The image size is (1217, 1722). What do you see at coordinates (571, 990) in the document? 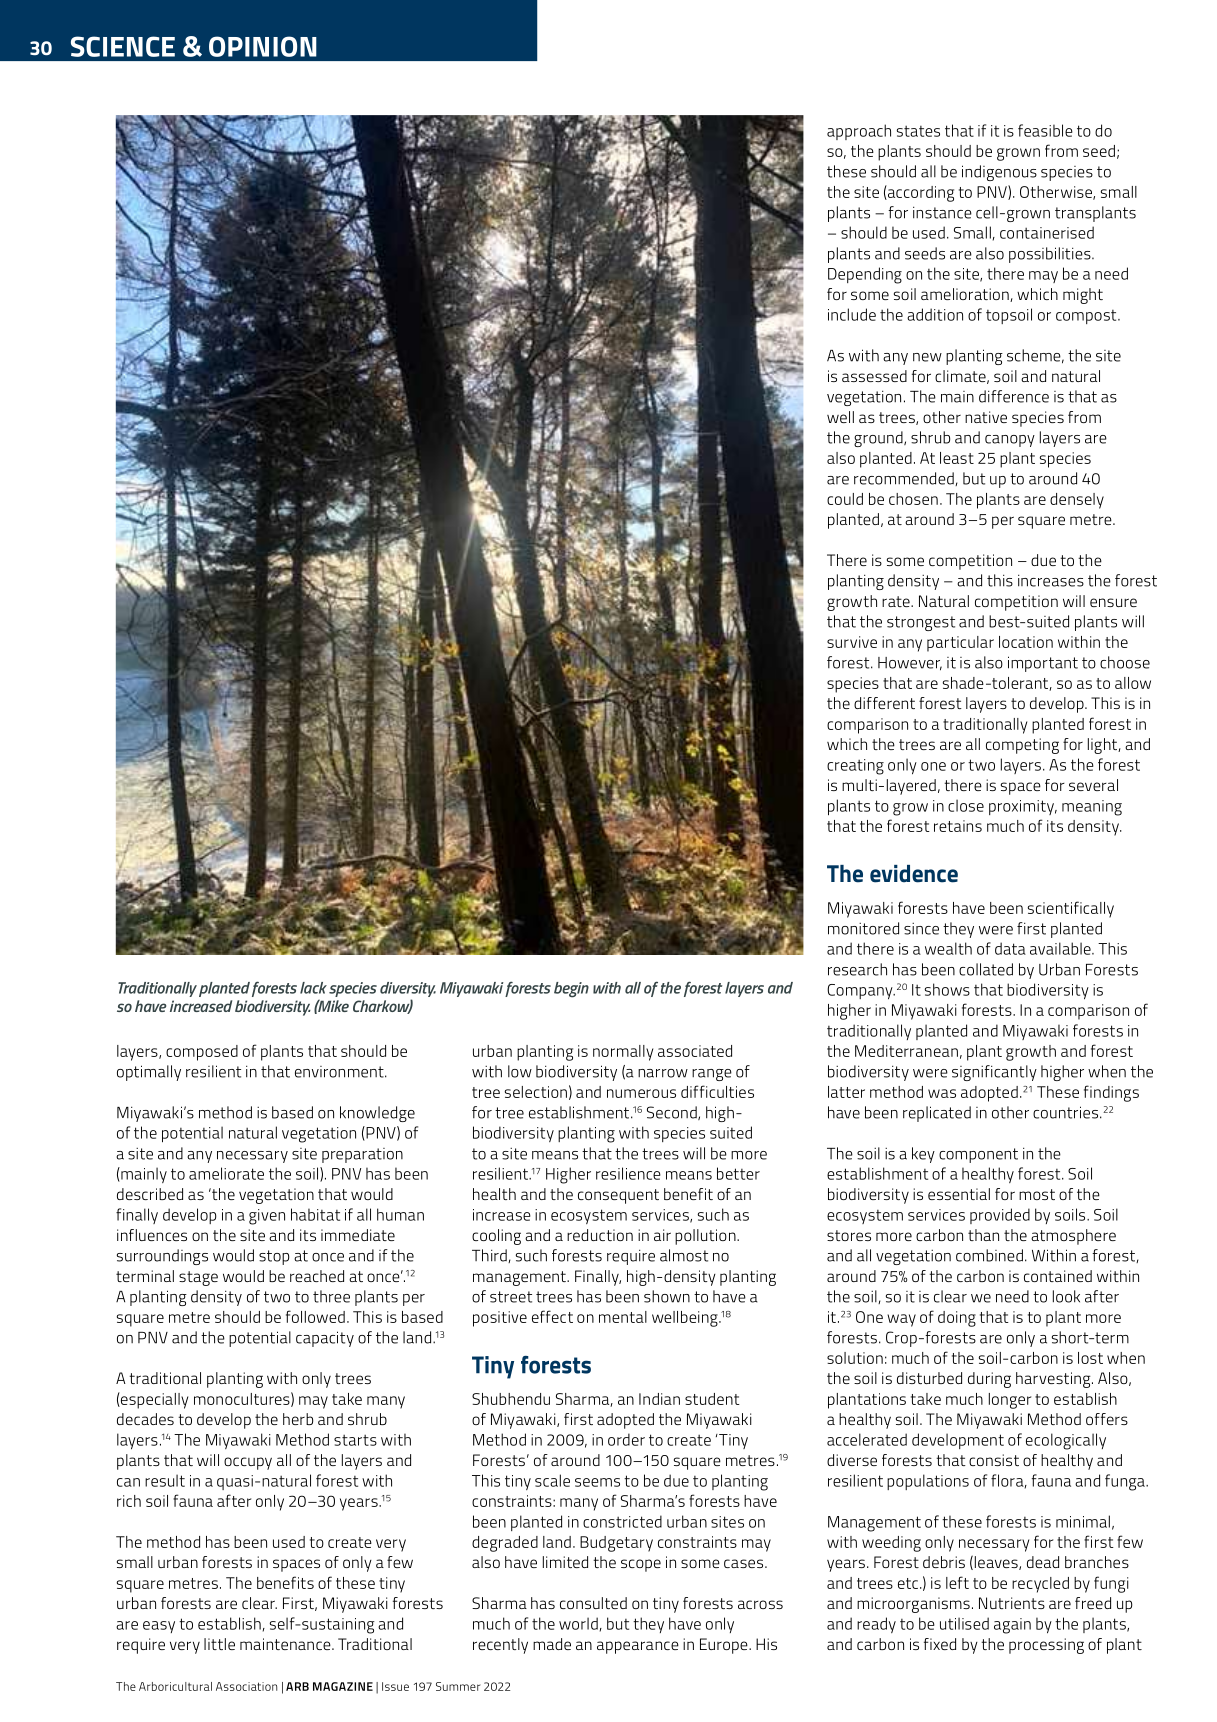
I see `begin` at bounding box center [571, 990].
